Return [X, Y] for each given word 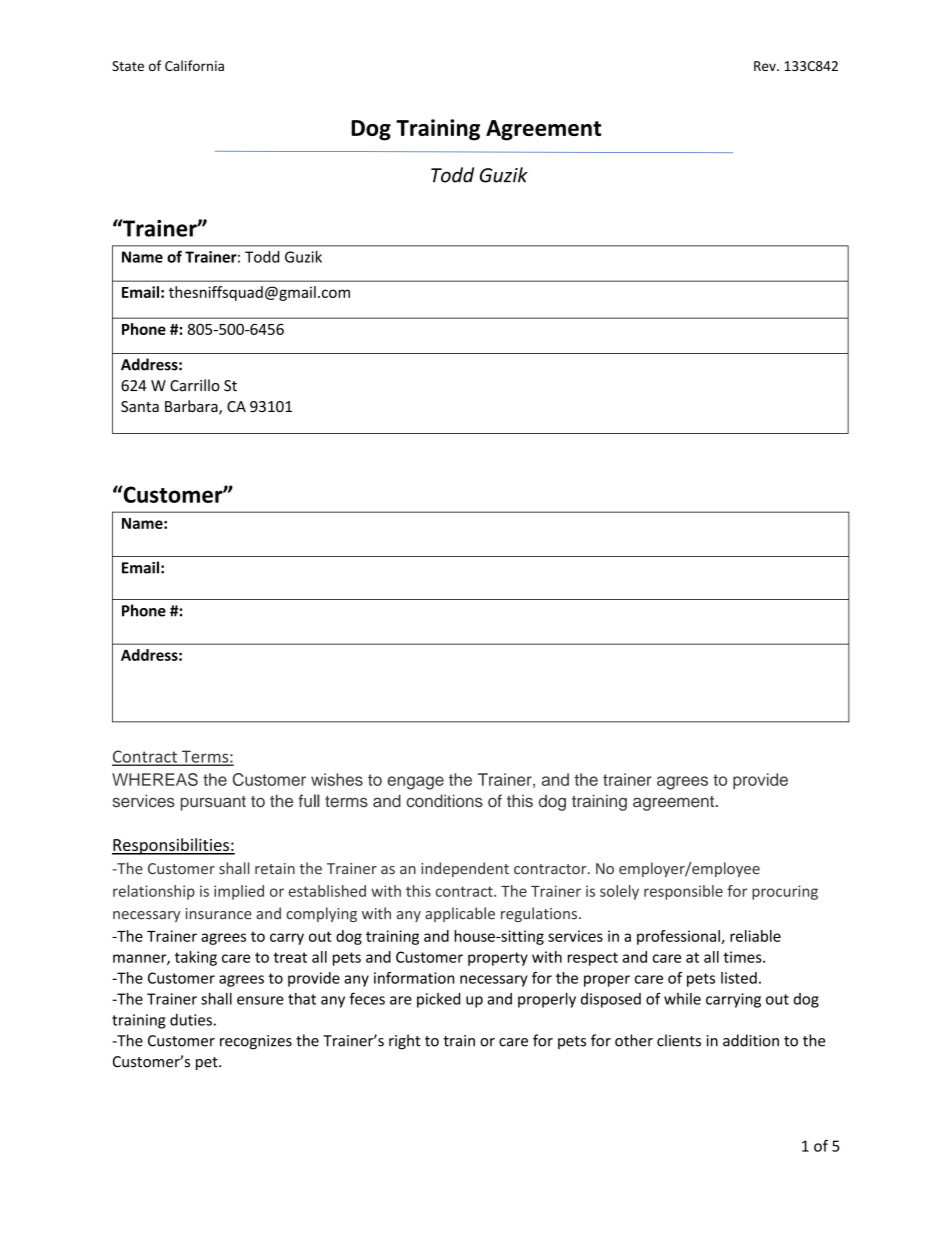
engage [415, 783]
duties [191, 1020]
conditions [444, 801]
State [128, 66]
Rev [766, 66]
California [194, 65]
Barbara [192, 407]
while [682, 999]
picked [438, 1000]
